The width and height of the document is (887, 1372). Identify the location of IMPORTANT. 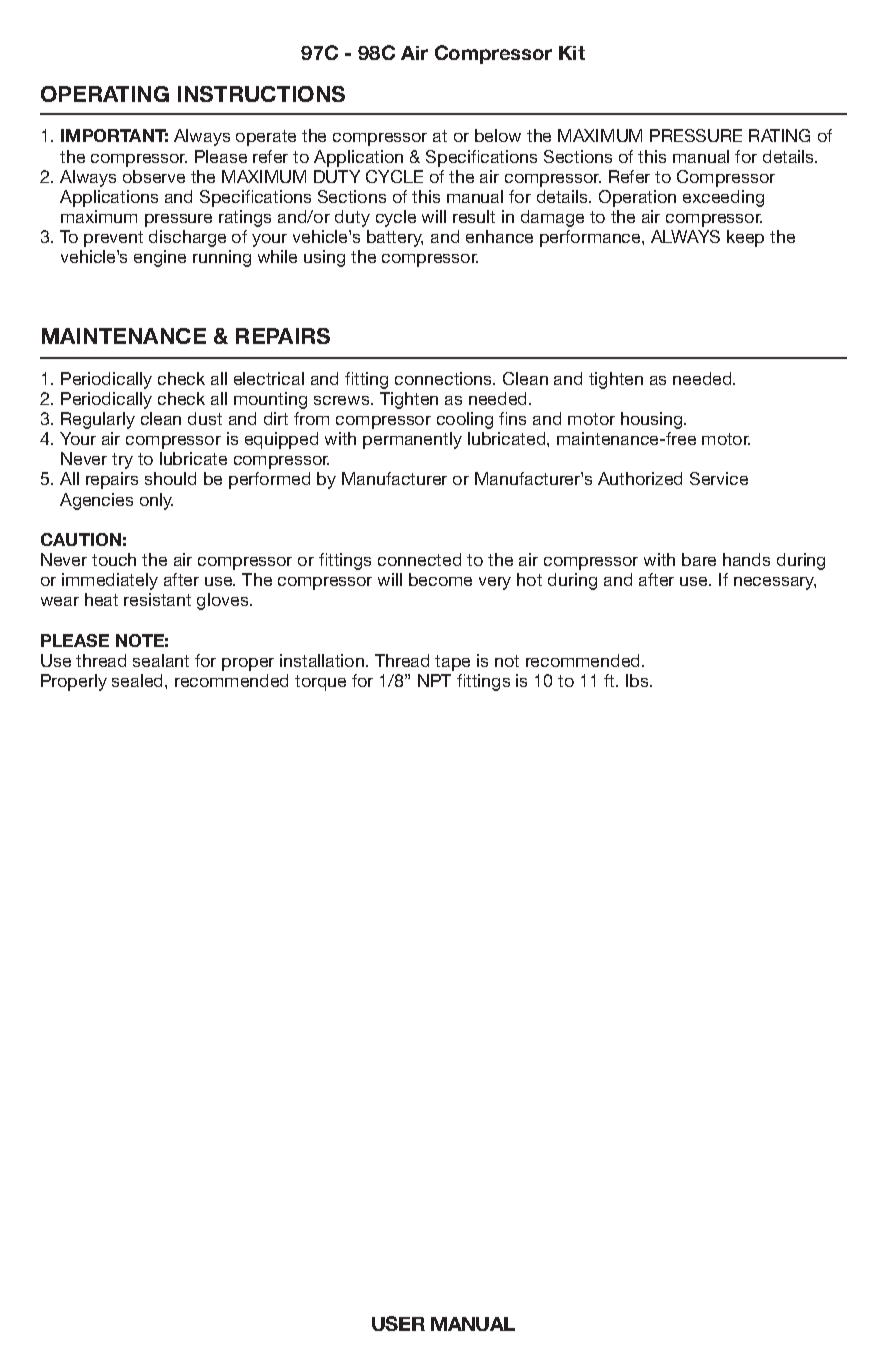
(114, 135).
